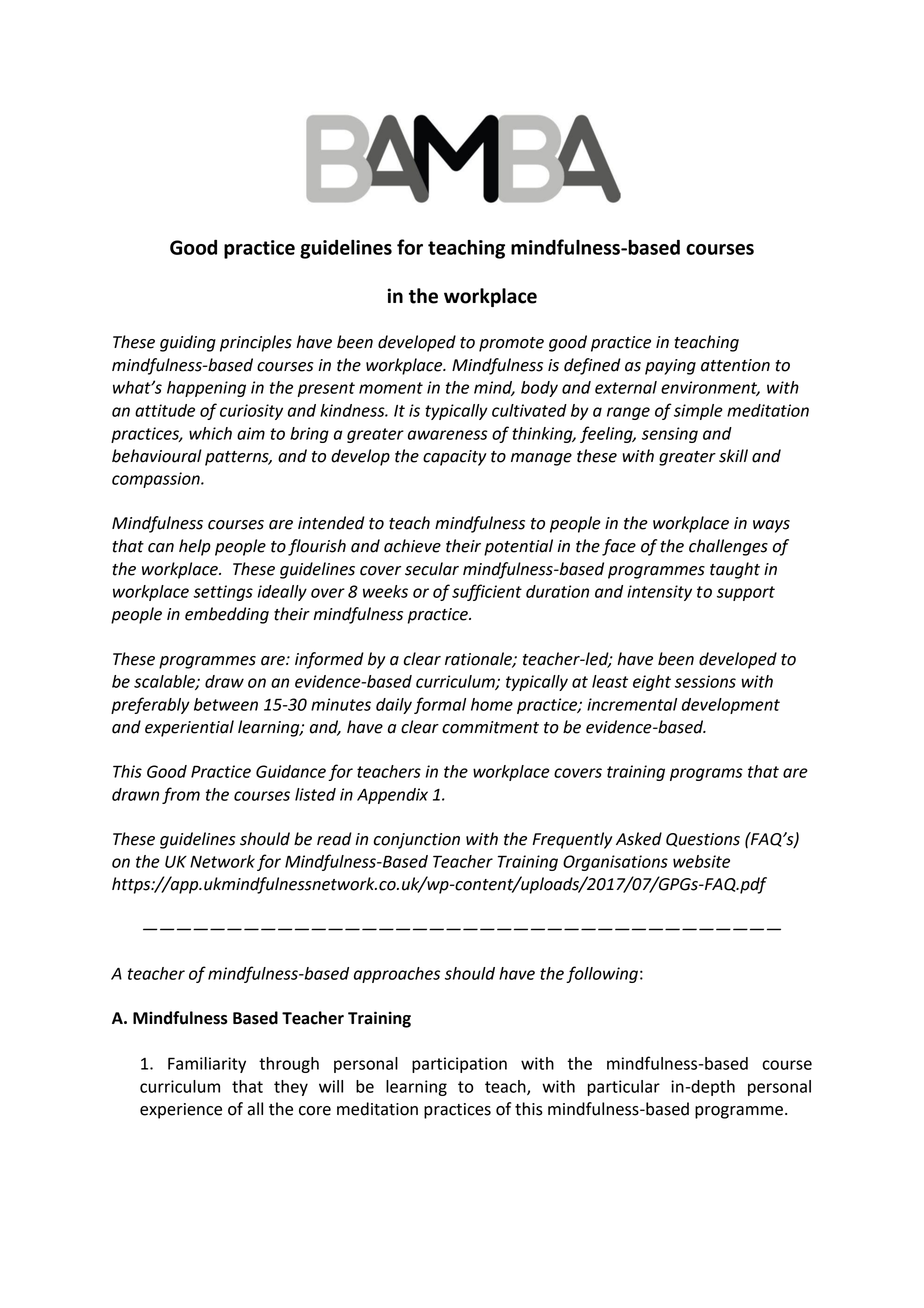 Image resolution: width=924 pixels, height=1308 pixels. Describe the element at coordinates (670, 367) in the image. I see `paying` at that location.
